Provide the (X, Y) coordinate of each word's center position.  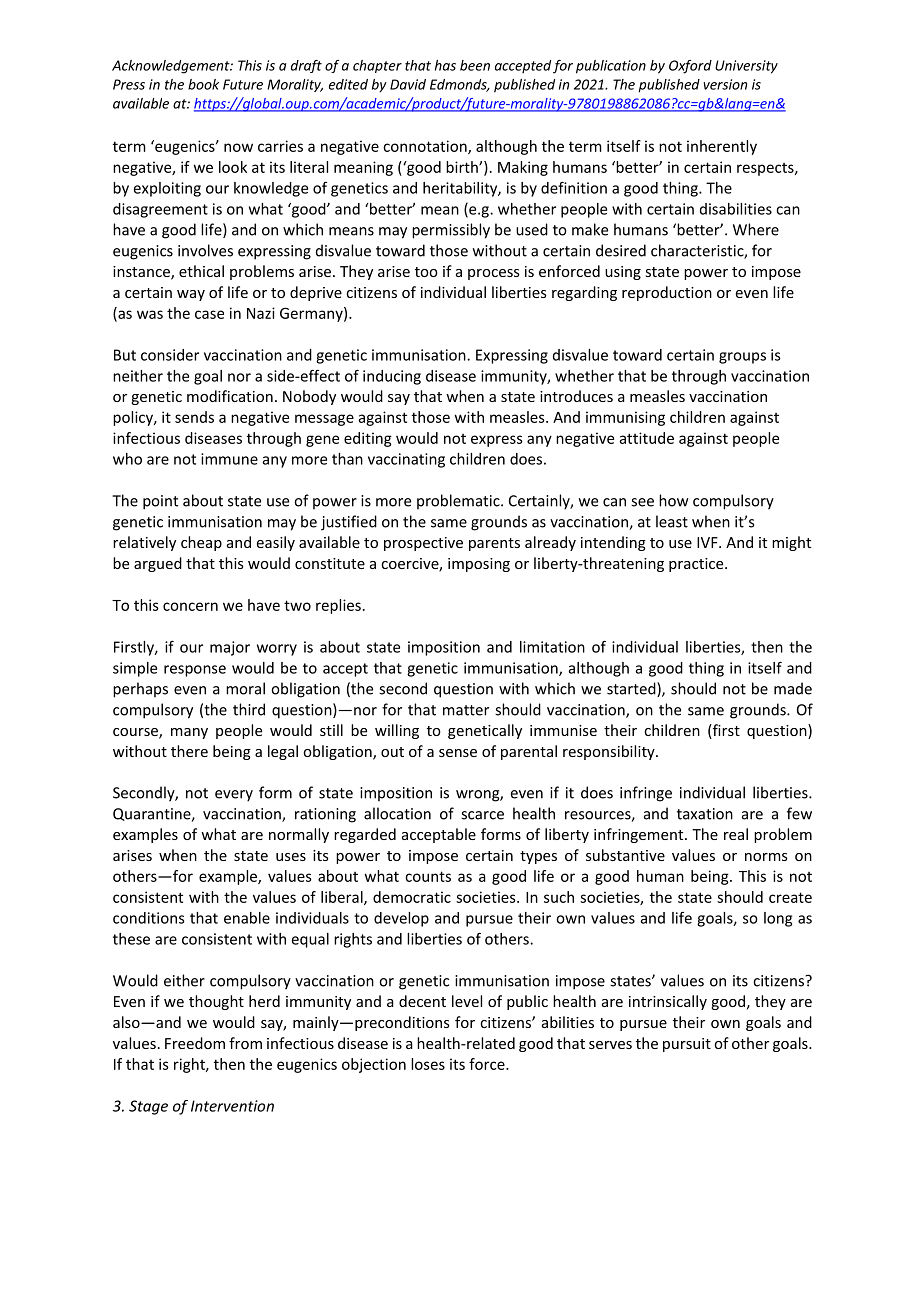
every (234, 796)
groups (742, 358)
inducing (392, 377)
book (203, 84)
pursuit (687, 1045)
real (736, 834)
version (725, 84)
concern (190, 606)
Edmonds (459, 85)
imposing (479, 565)
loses (428, 1064)
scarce (482, 815)
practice (697, 565)
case (209, 314)
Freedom (195, 1043)
